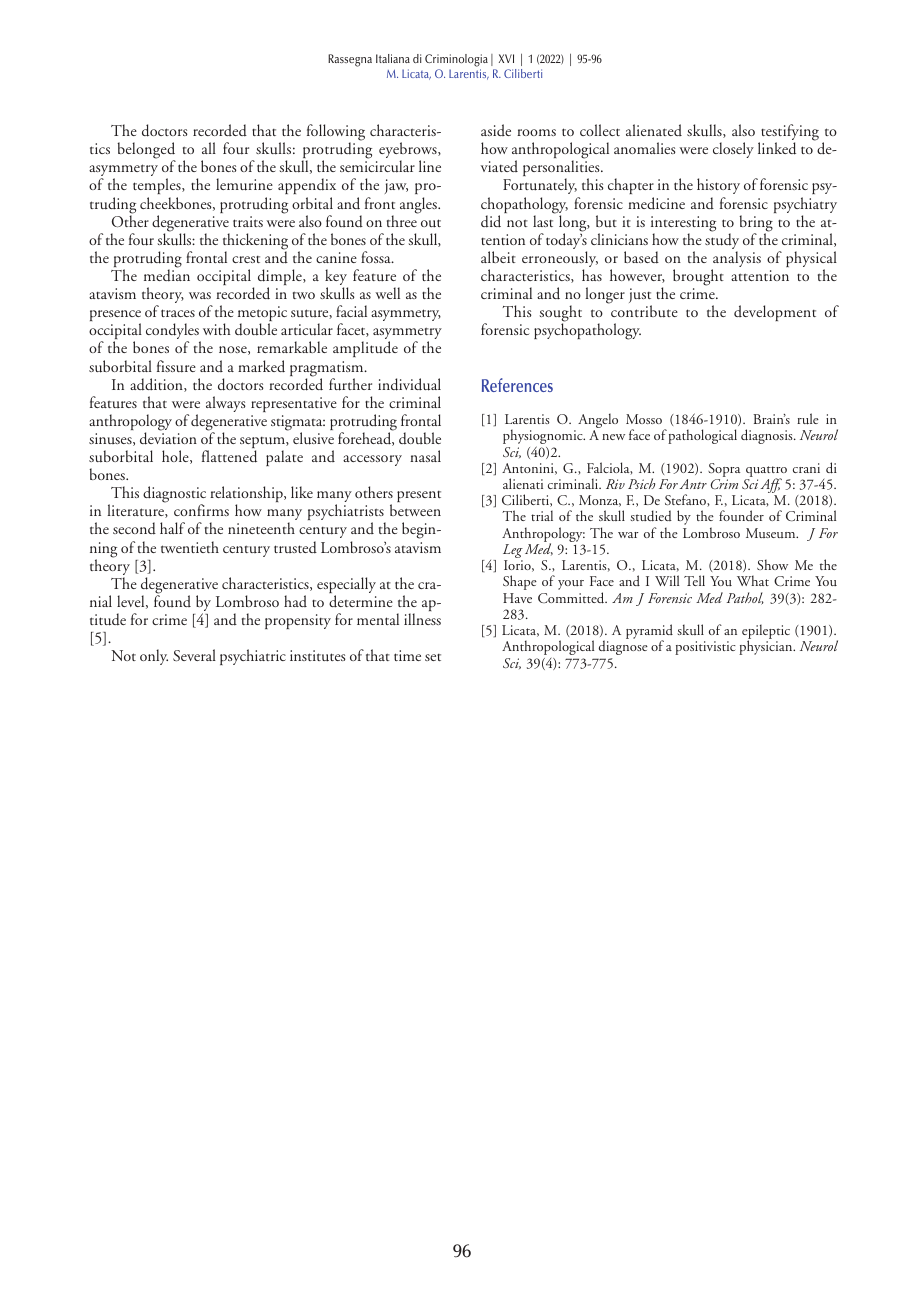  What do you see at coordinates (194, 655) in the document?
I see `Several` at bounding box center [194, 655].
